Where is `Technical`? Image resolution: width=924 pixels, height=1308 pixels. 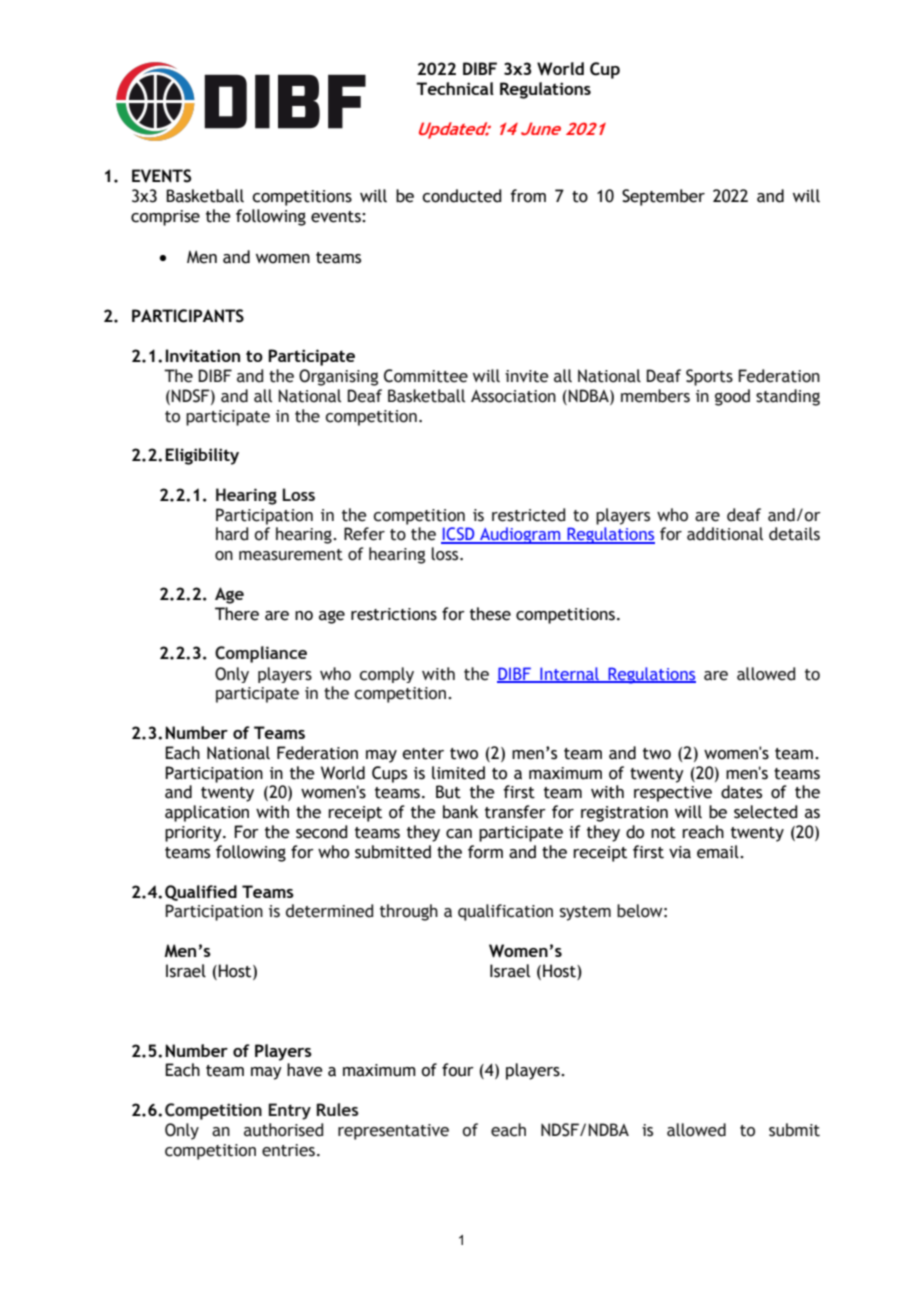
Technical is located at coordinates (455, 88).
